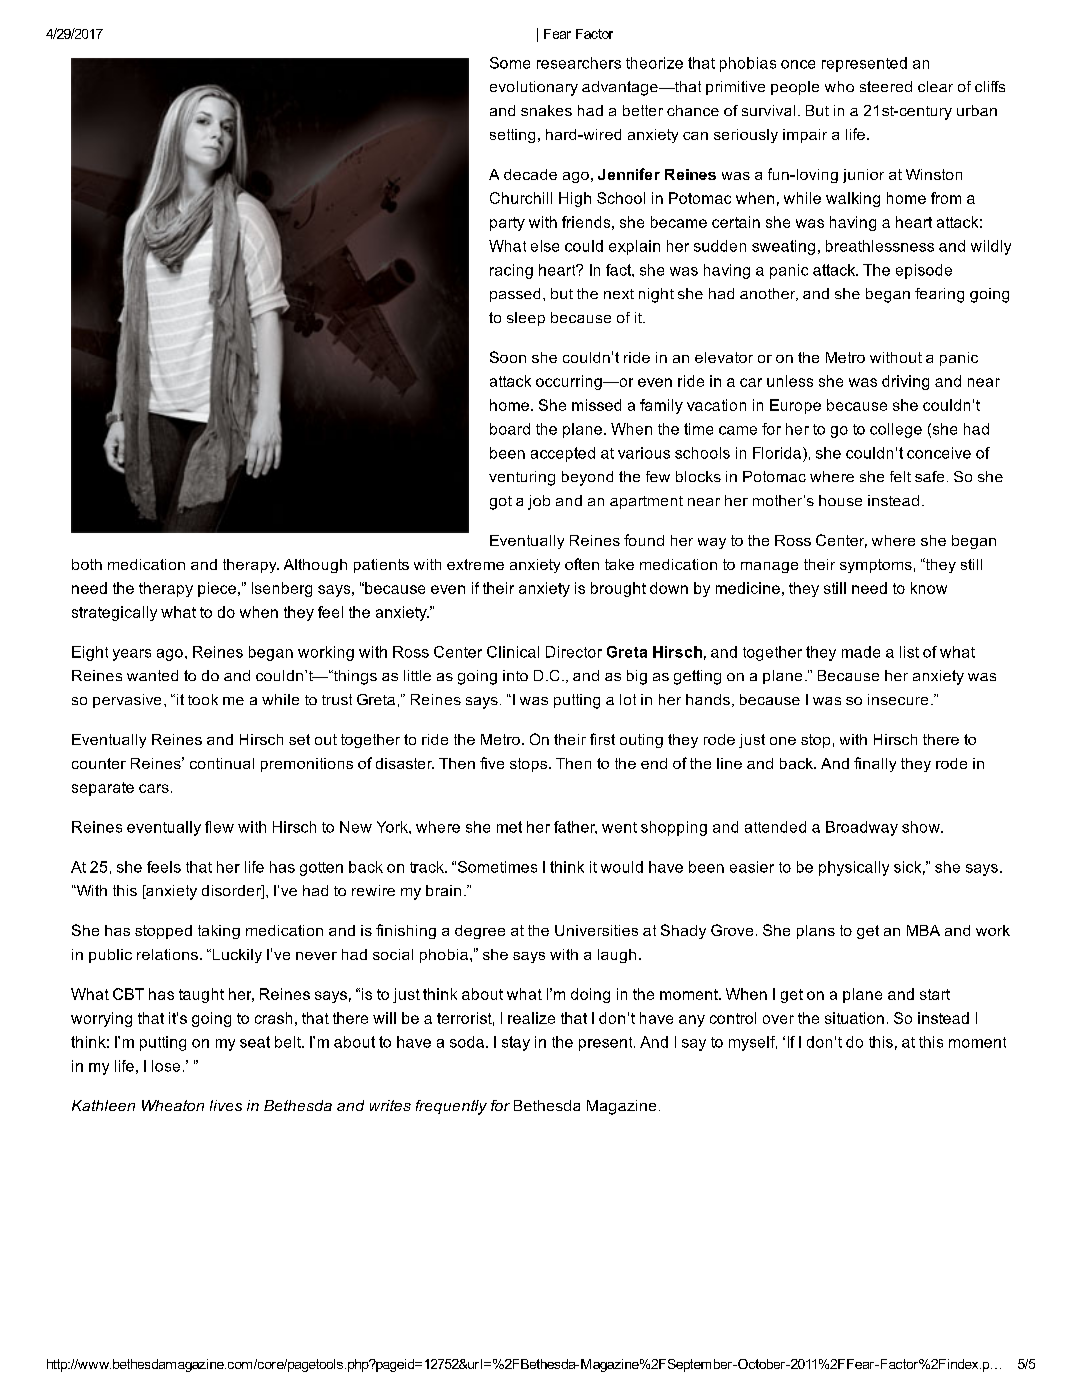  I want to click on lose, so click(166, 1066).
